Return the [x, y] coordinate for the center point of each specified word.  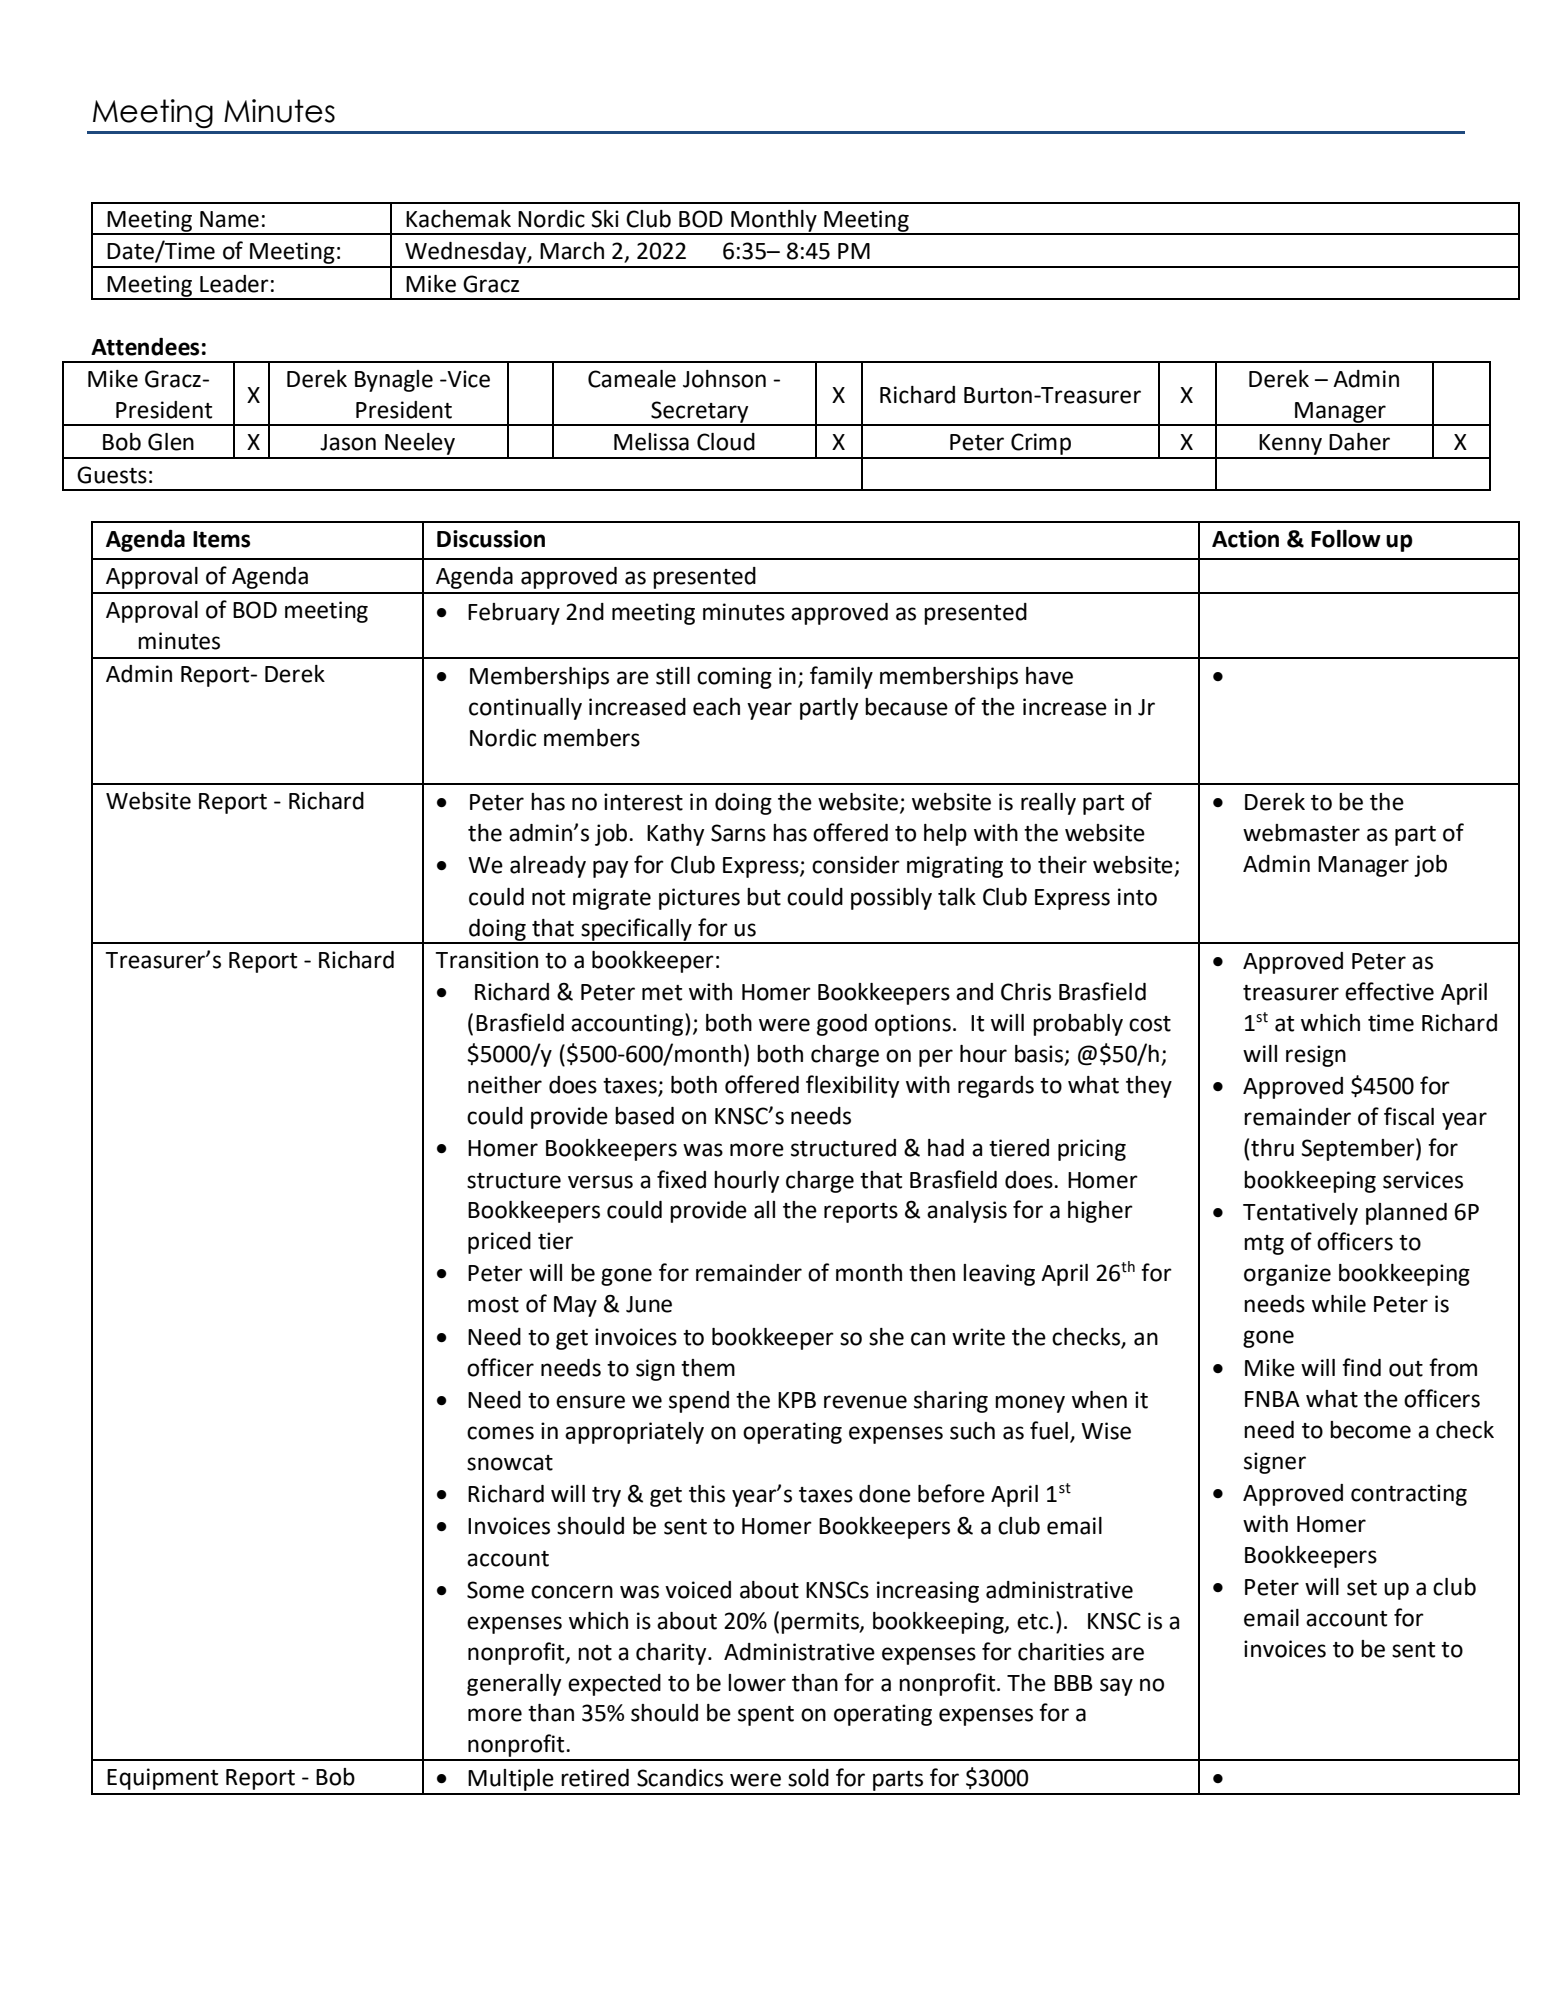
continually [525, 709]
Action [1245, 539]
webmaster [1301, 833]
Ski [605, 219]
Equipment [162, 1779]
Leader [234, 284]
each [716, 707]
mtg [1264, 1245]
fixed [681, 1179]
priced [499, 1243]
